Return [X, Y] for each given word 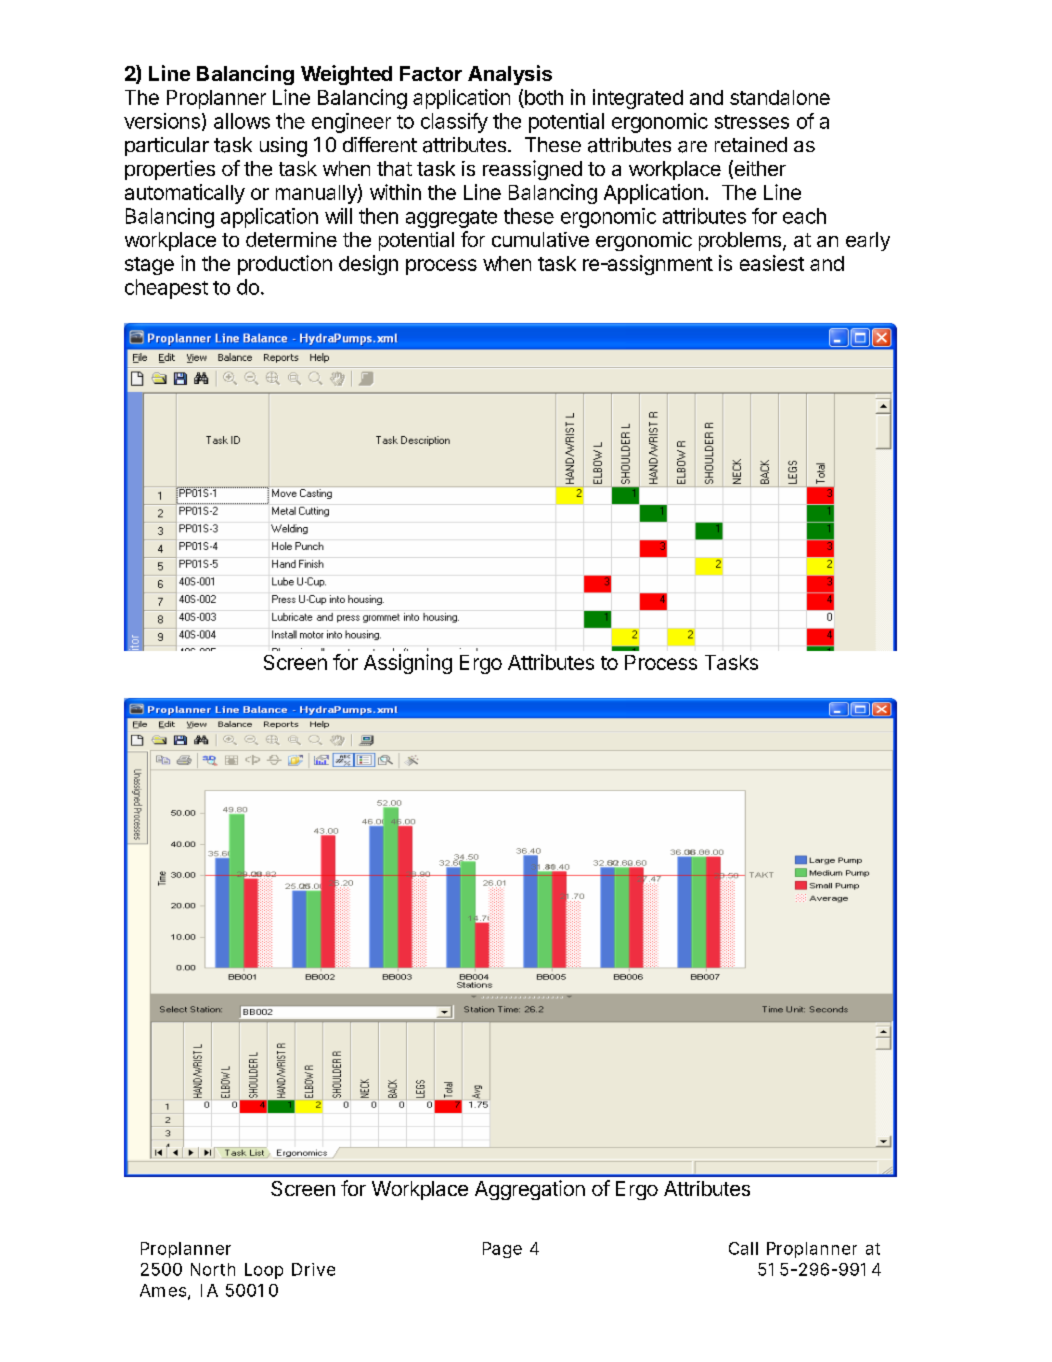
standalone [780, 97]
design [368, 265]
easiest [772, 263]
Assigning [408, 664]
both [544, 97]
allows [242, 121]
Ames [165, 1291]
